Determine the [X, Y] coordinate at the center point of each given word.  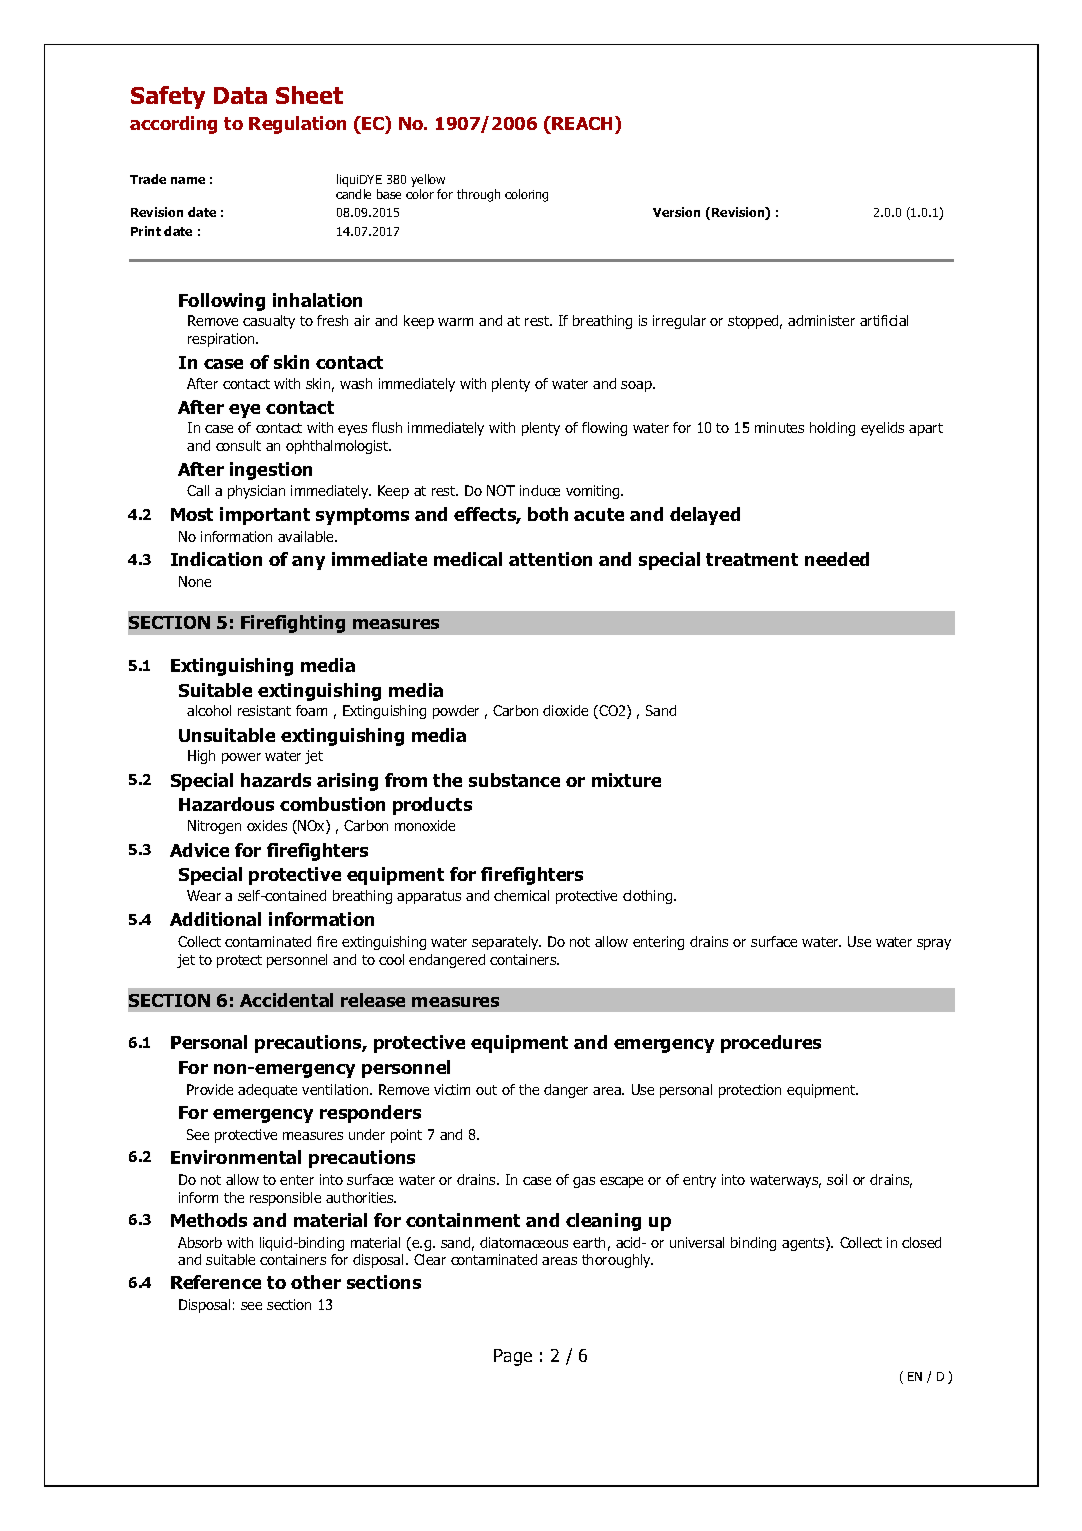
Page [513, 1357]
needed [837, 559]
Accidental [286, 1000]
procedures [771, 1044]
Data [240, 95]
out [486, 1090]
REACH [582, 123]
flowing [604, 429]
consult [238, 445]
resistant [264, 710]
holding [832, 429]
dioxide [565, 710]
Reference [216, 1282]
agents [804, 1244]
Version [676, 212]
